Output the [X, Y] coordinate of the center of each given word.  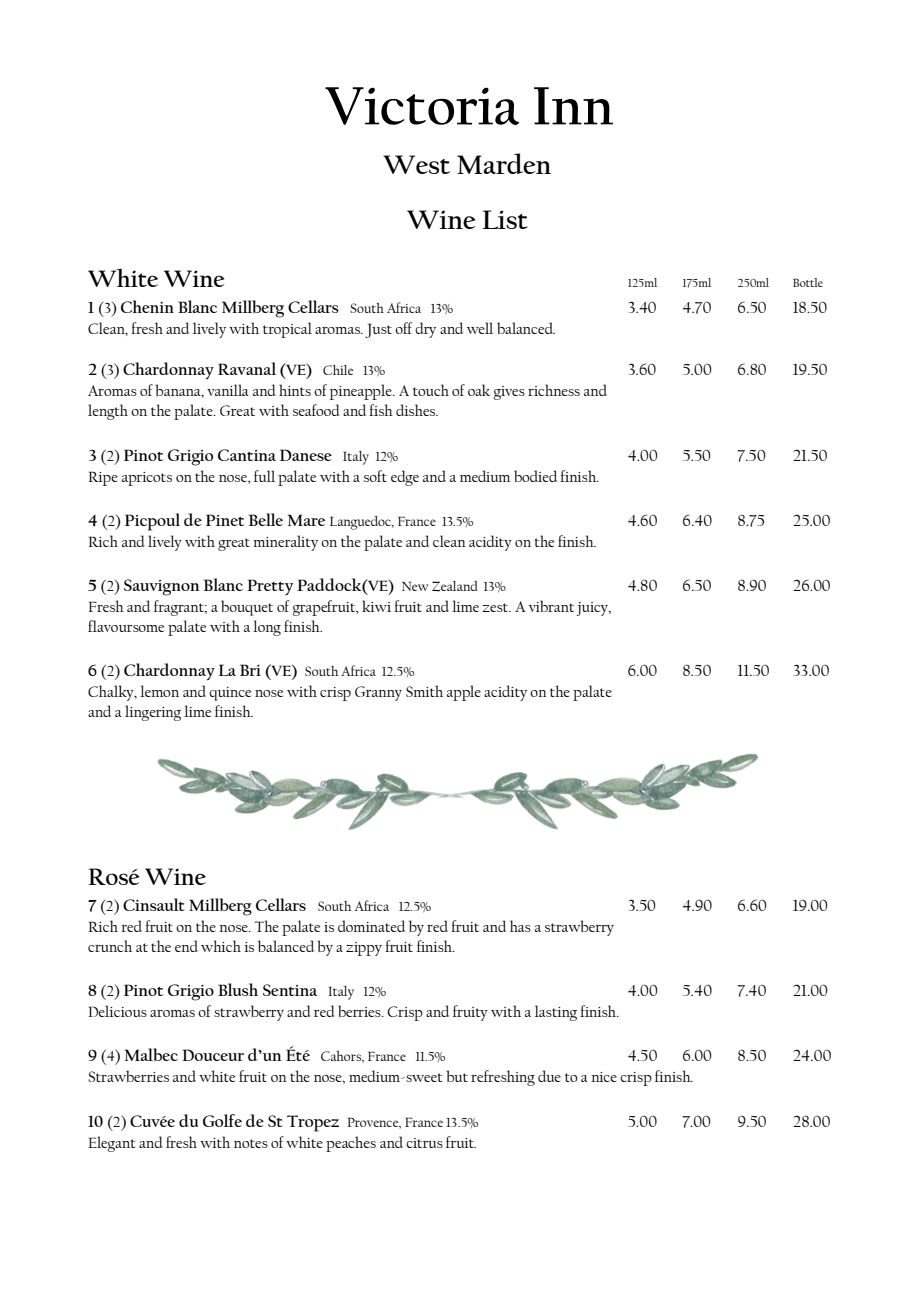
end [186, 946]
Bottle [808, 282]
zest [496, 607]
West [416, 164]
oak [479, 390]
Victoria [422, 106]
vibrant [551, 606]
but [457, 1076]
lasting [556, 1013]
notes [251, 1143]
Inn [573, 106]
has [520, 926]
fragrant [180, 608]
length [108, 412]
